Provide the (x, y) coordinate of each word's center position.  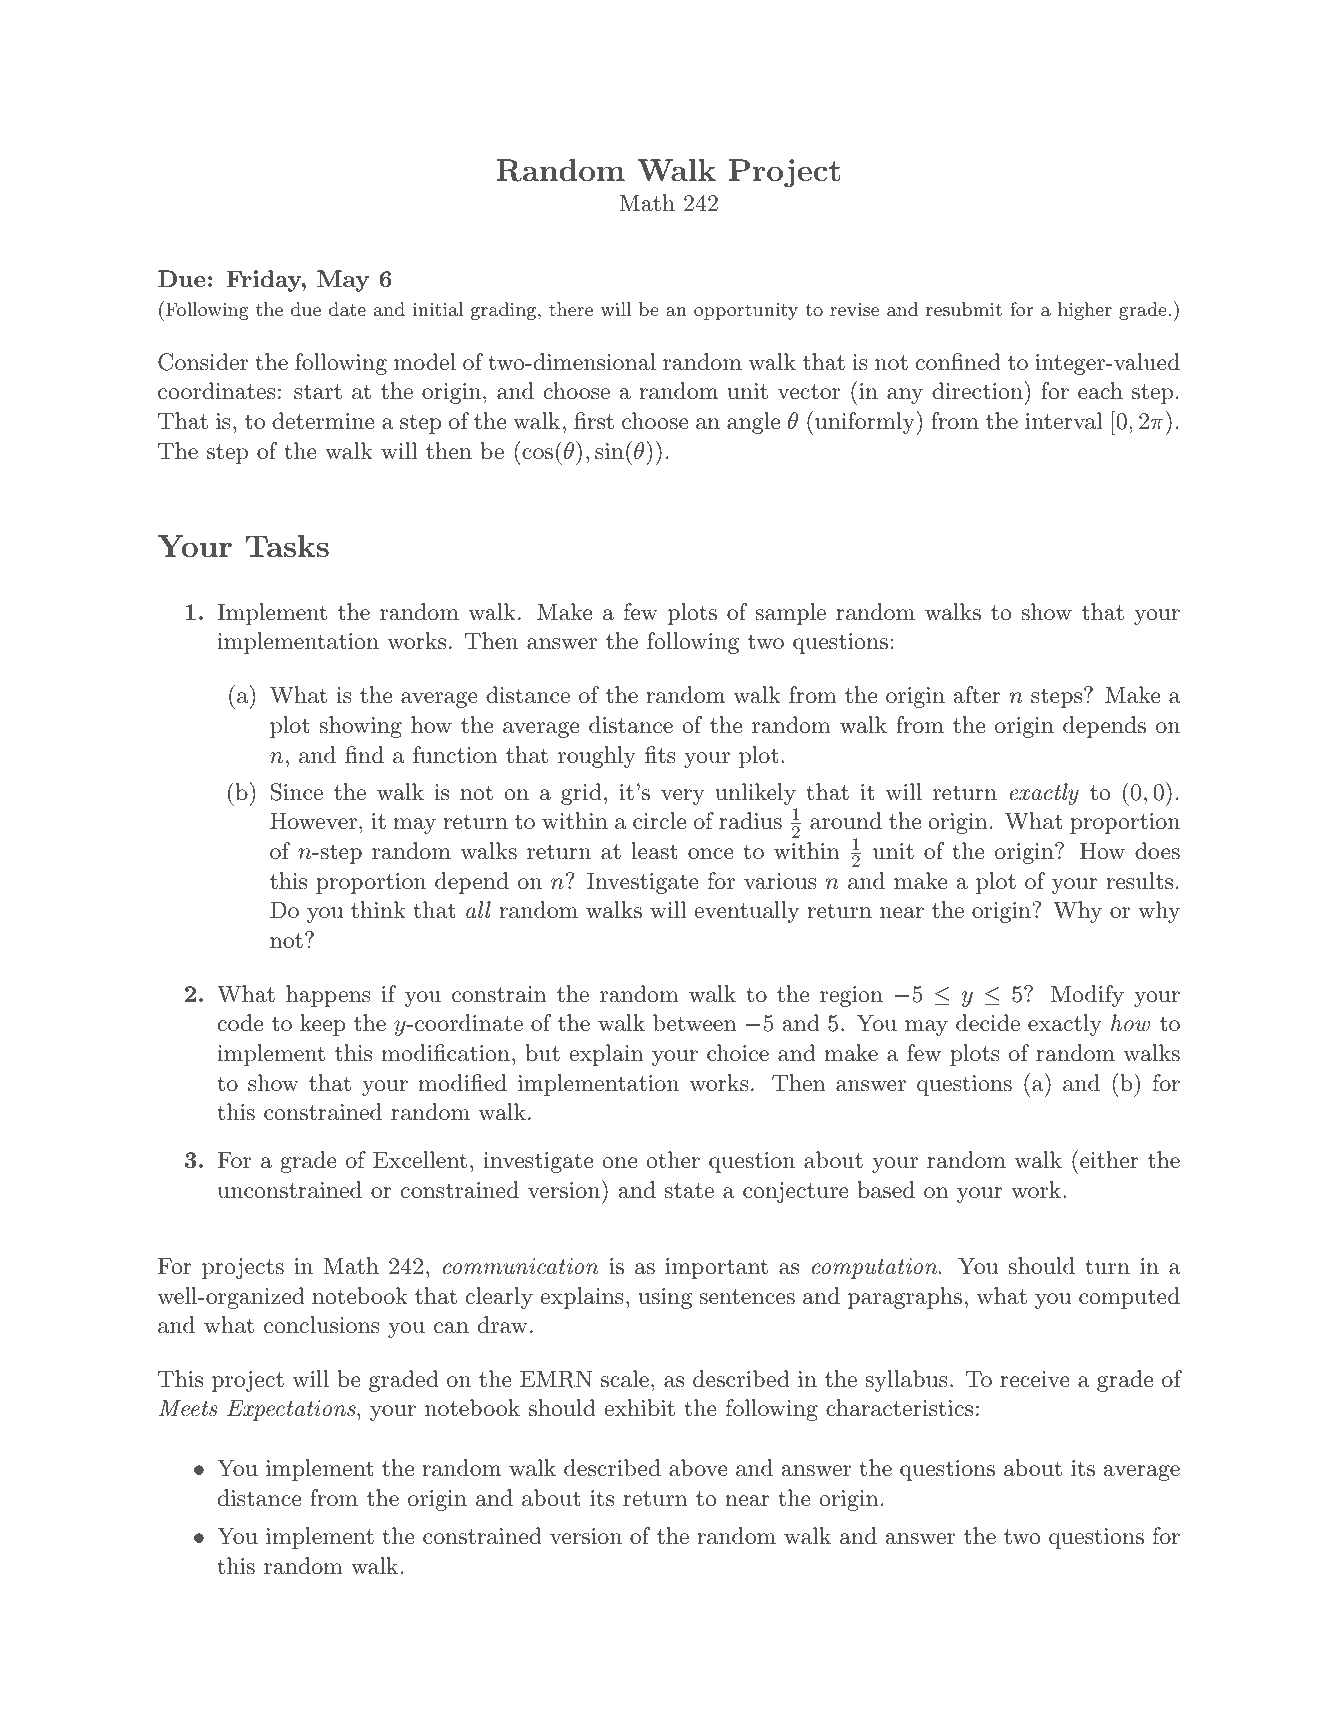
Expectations (292, 1410)
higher (1085, 311)
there (571, 309)
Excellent (420, 1160)
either (1108, 1159)
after (977, 695)
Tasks (287, 546)
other (673, 1160)
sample (790, 614)
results (1139, 881)
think (378, 910)
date (347, 309)
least (654, 851)
